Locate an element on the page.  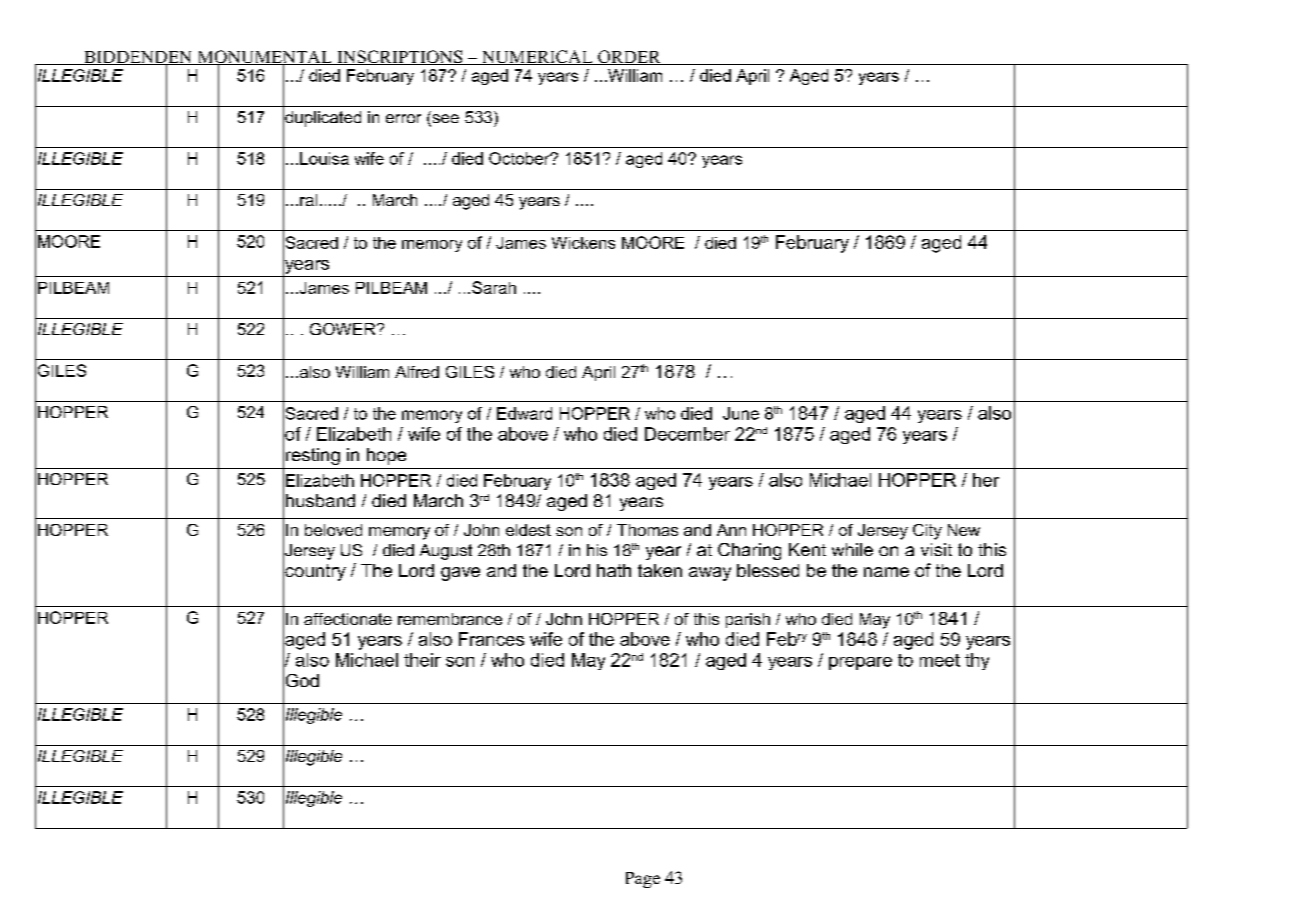
GOWER is located at coordinates (344, 329).
